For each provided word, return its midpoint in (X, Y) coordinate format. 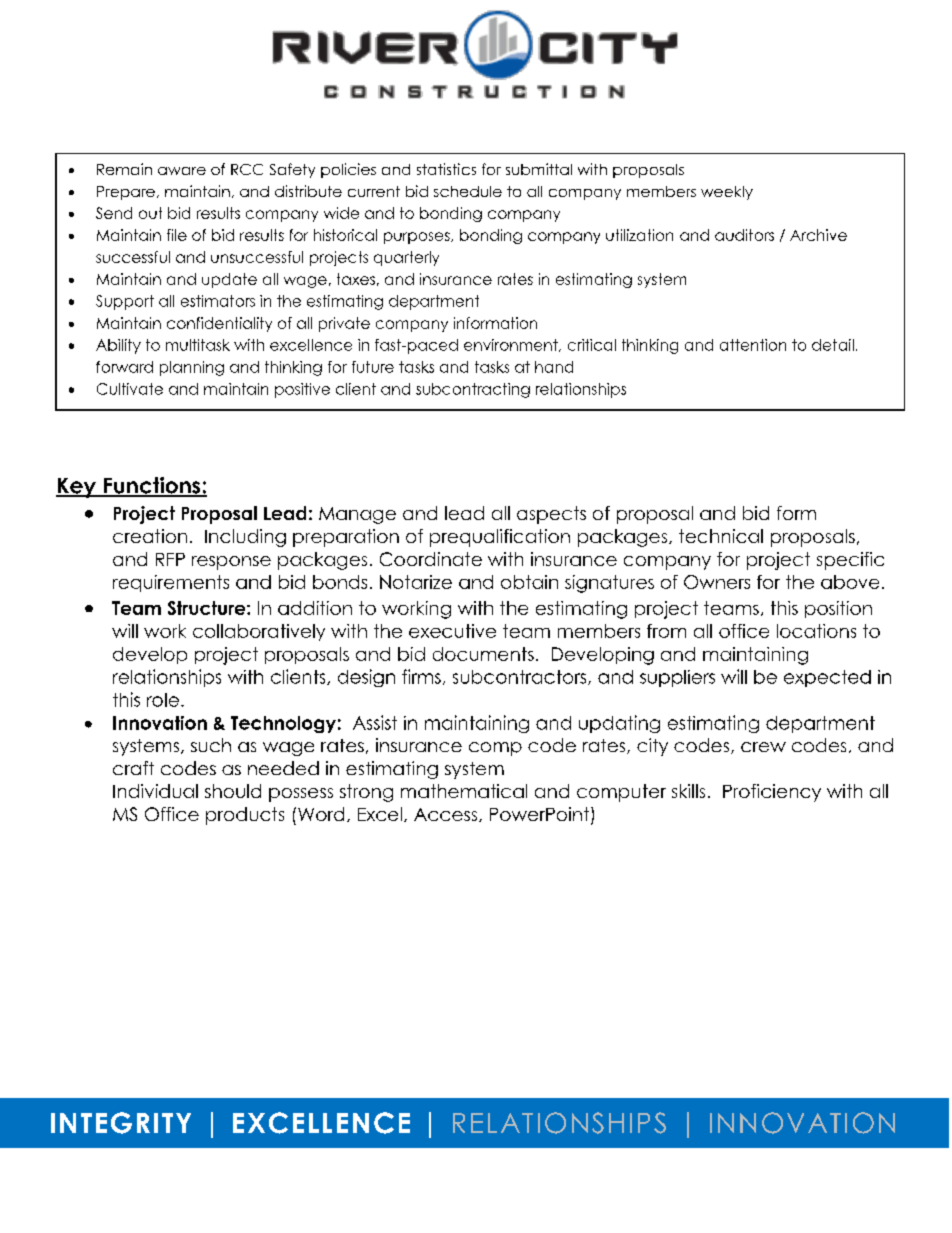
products (245, 816)
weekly (727, 193)
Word (321, 814)
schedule (468, 191)
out (150, 213)
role (163, 700)
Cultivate (130, 389)
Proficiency (772, 793)
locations (816, 631)
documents (483, 654)
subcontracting (473, 390)
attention (753, 345)
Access (447, 815)
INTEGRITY (121, 1123)
